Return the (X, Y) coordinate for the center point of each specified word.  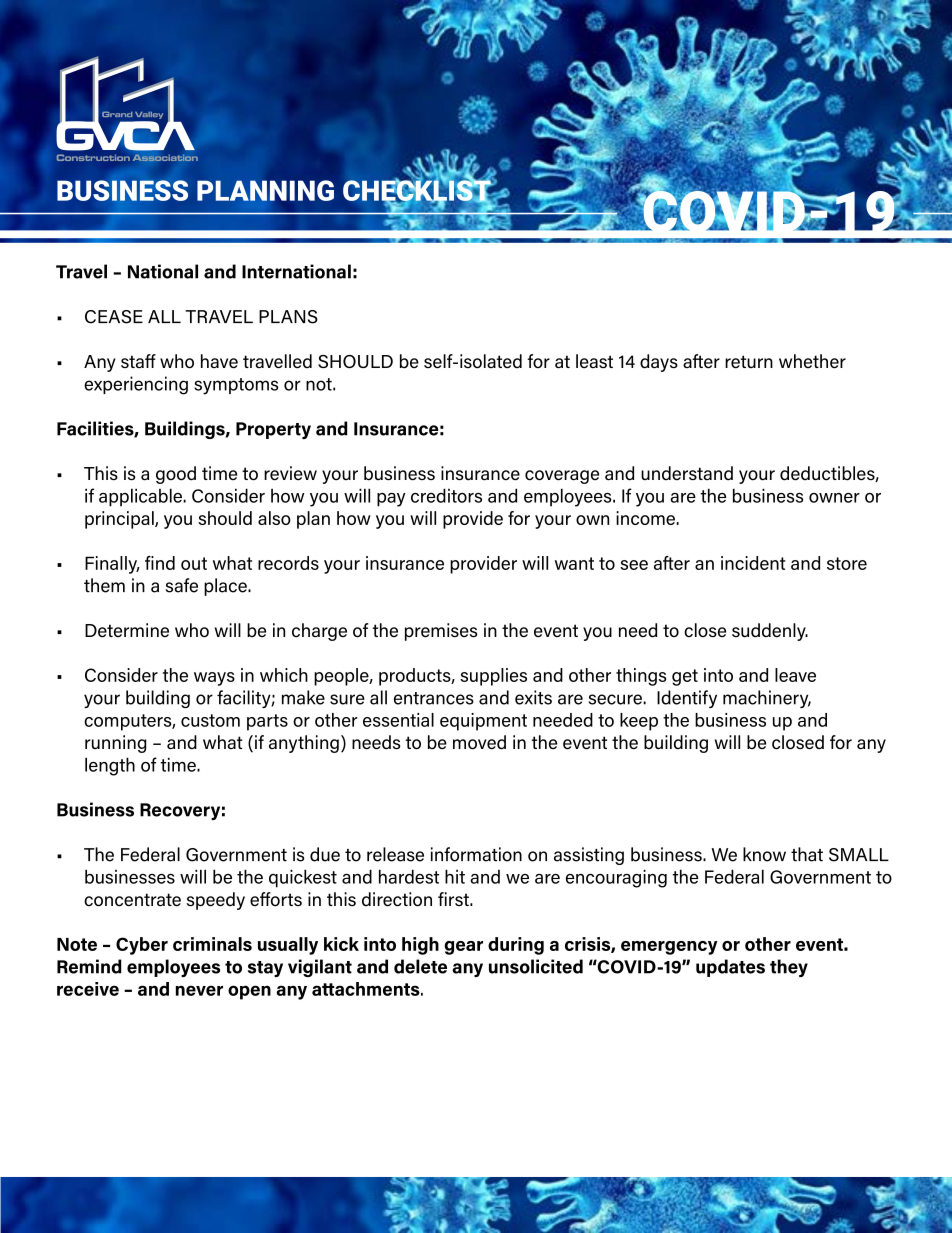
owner (834, 498)
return (749, 362)
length (110, 766)
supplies (493, 677)
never (199, 990)
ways (214, 679)
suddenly (770, 632)
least (594, 361)
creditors (446, 495)
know (764, 854)
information (476, 854)
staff (138, 361)
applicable (141, 497)
